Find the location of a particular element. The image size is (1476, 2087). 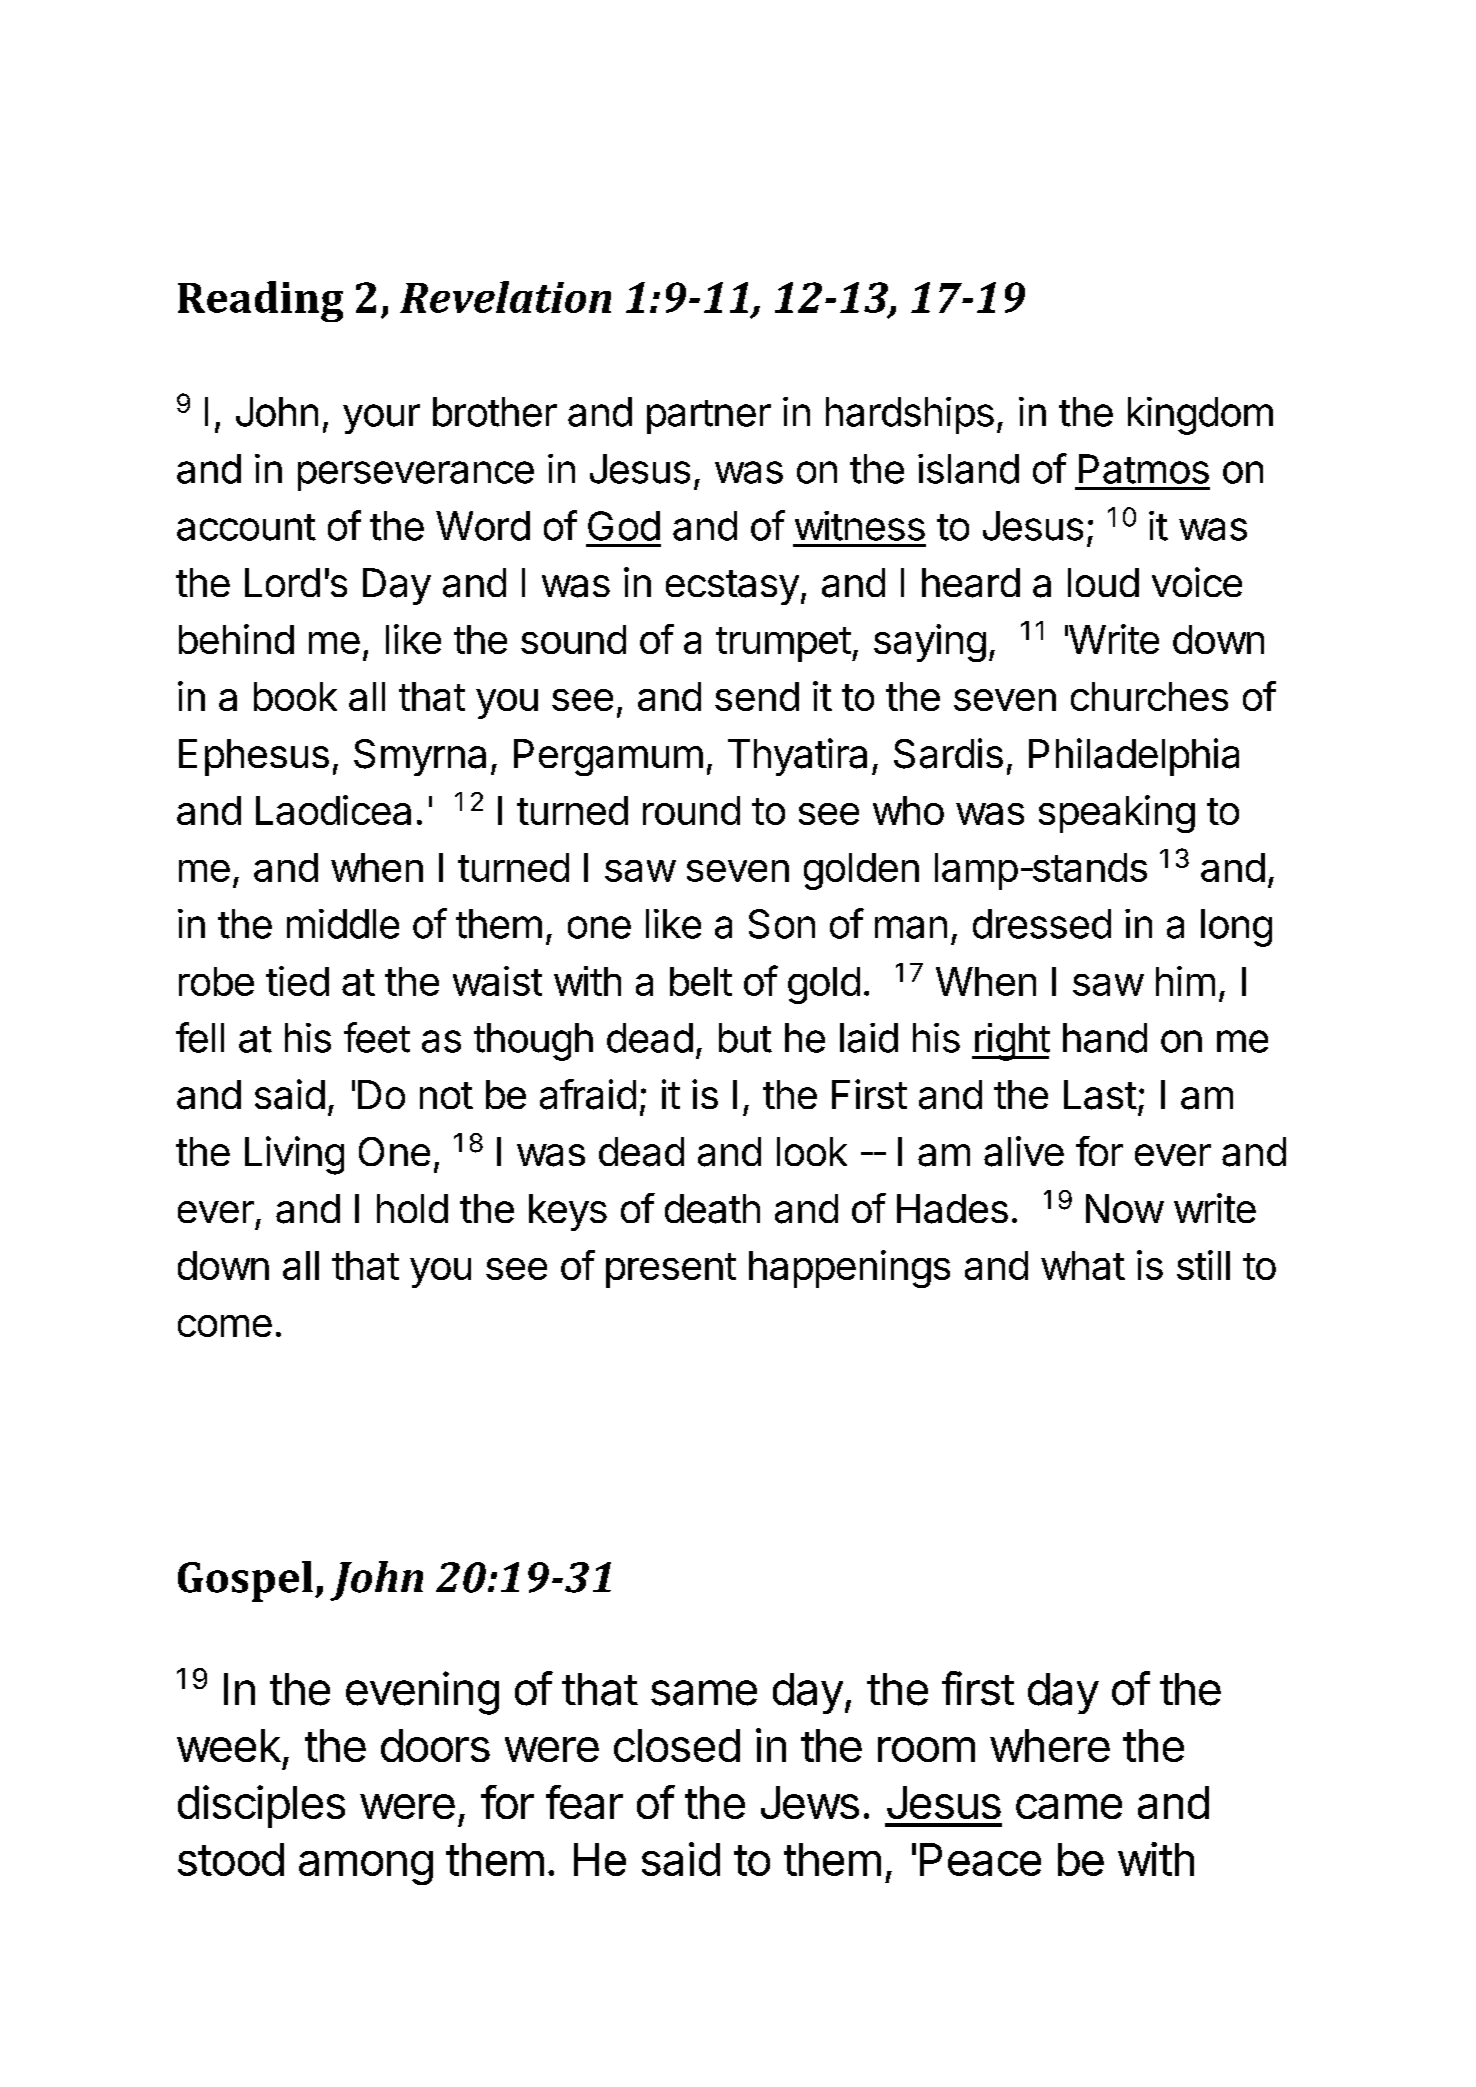

feet is located at coordinates (377, 1037).
